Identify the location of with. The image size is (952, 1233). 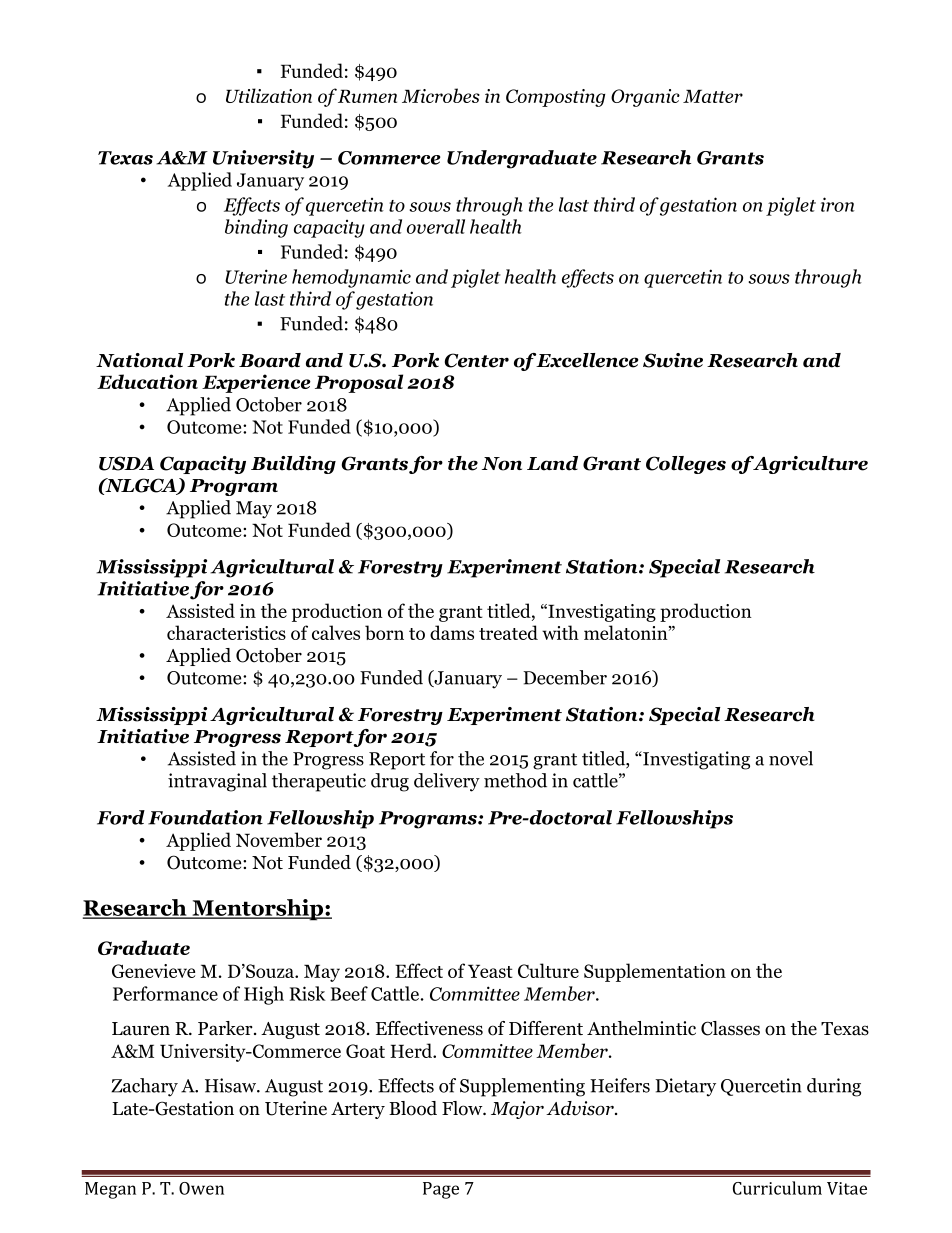
(560, 632).
